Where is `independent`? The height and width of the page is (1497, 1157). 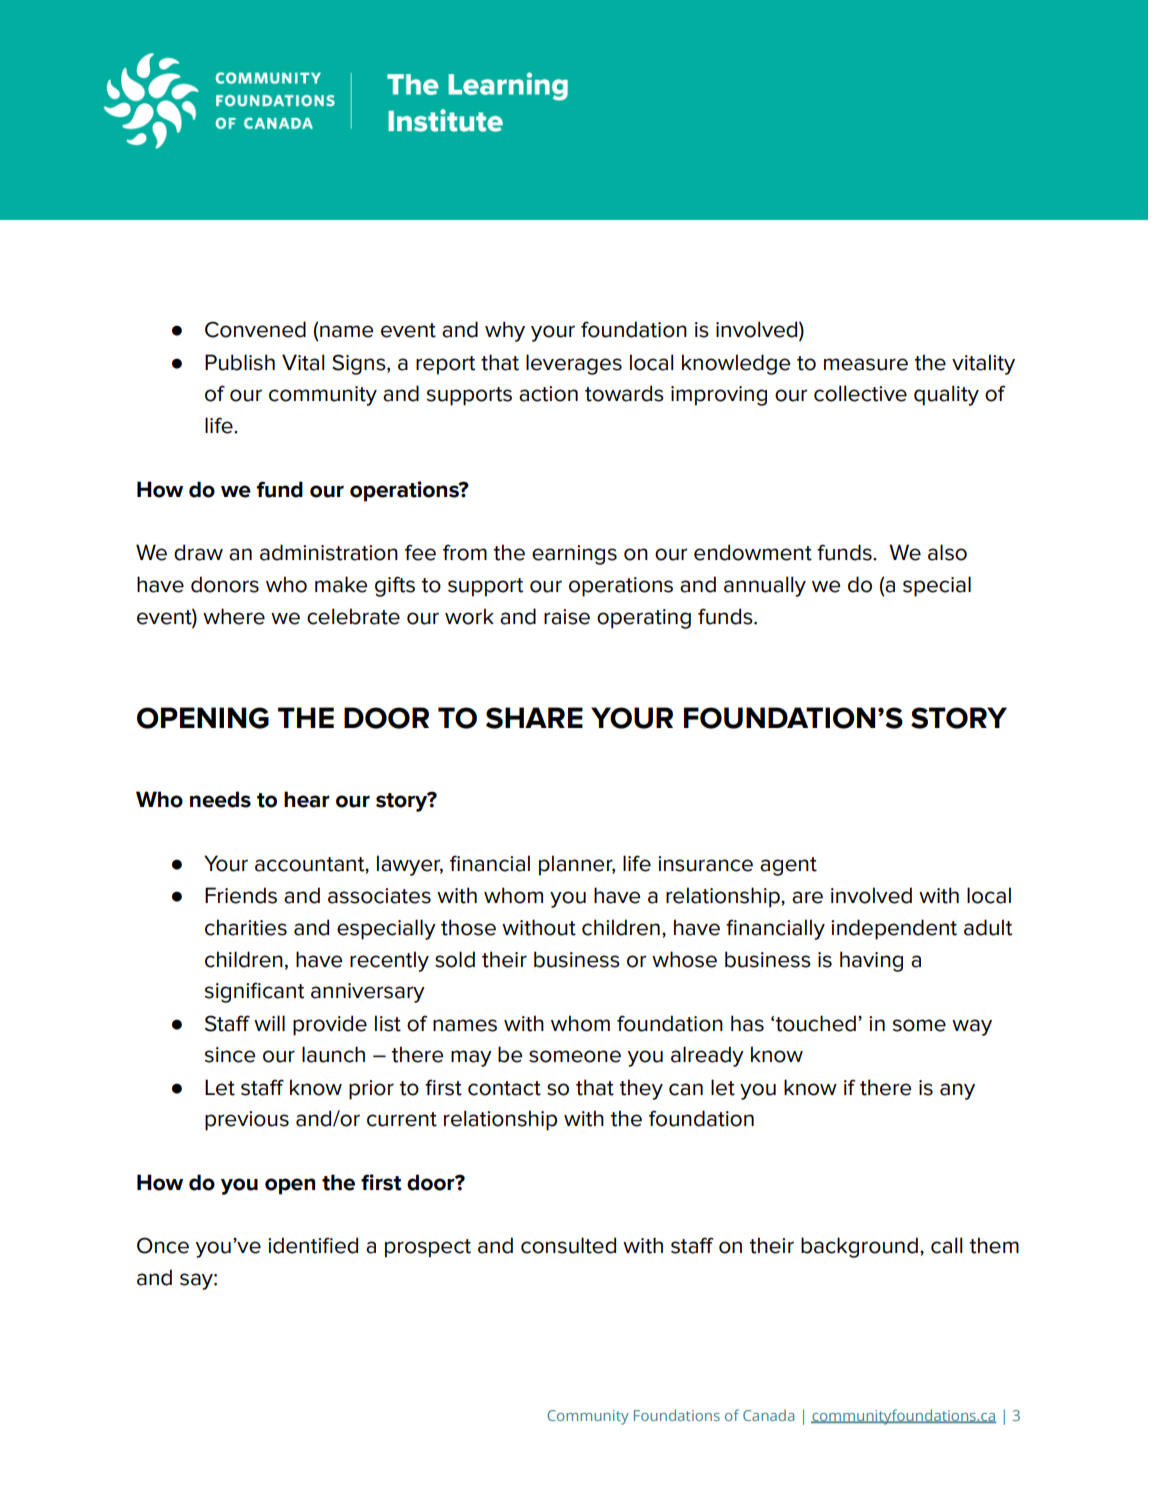
independent is located at coordinates (894, 929).
